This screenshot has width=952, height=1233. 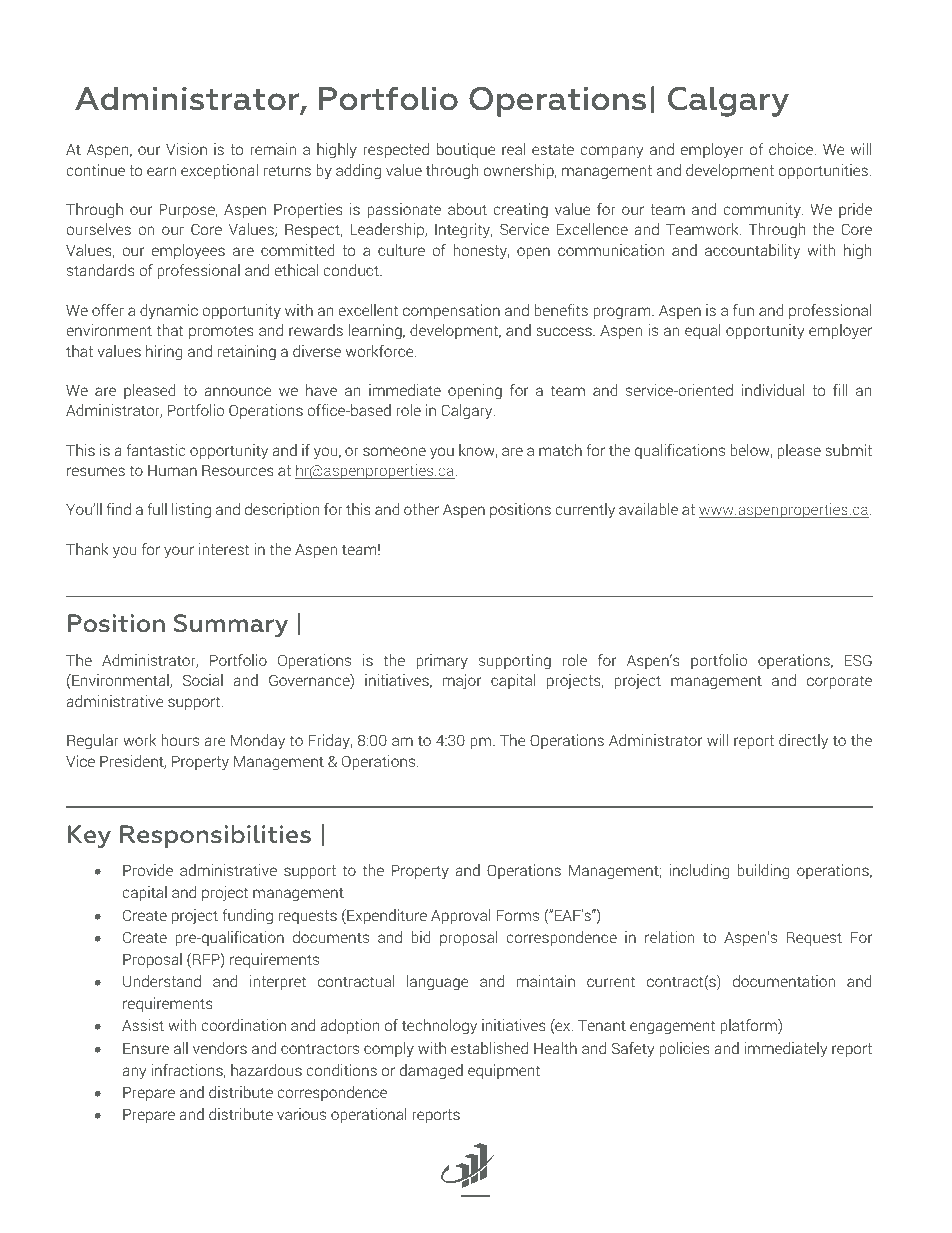 What do you see at coordinates (504, 1071) in the screenshot?
I see `equipment` at bounding box center [504, 1071].
